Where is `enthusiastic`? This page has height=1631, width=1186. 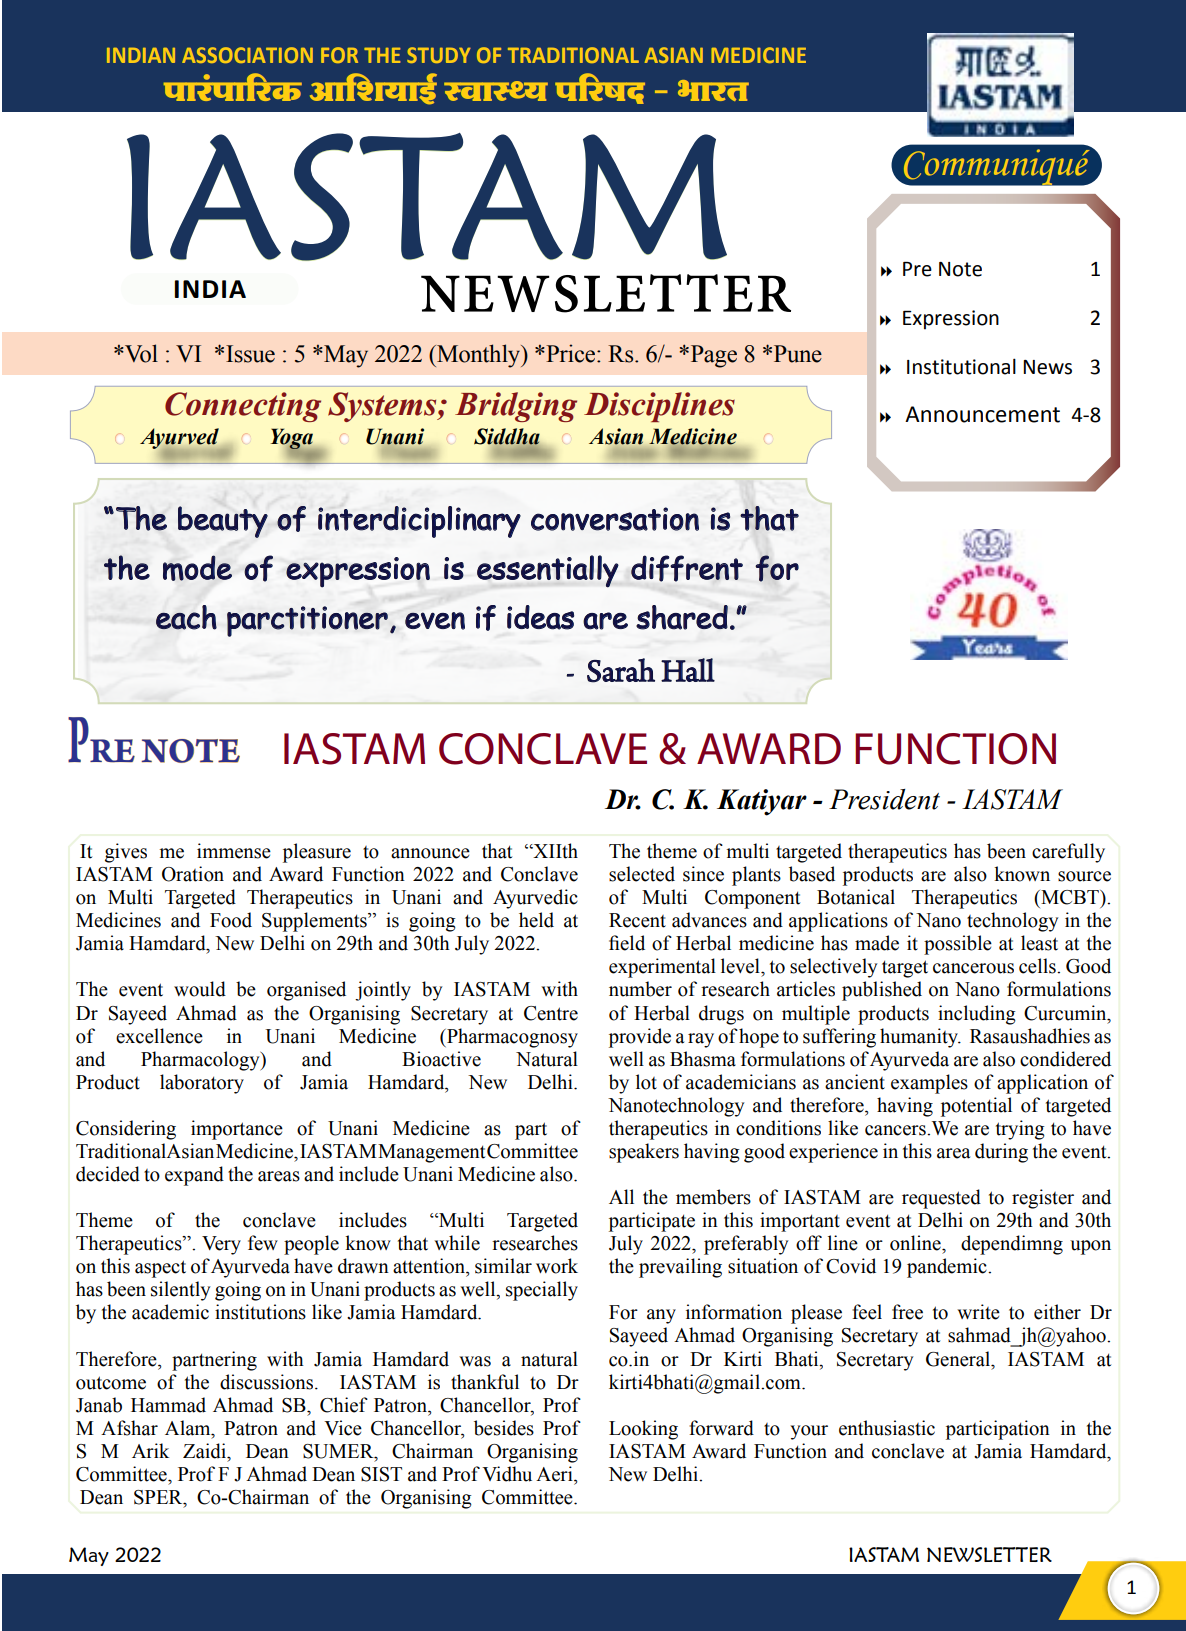
enthusiastic is located at coordinates (887, 1428).
